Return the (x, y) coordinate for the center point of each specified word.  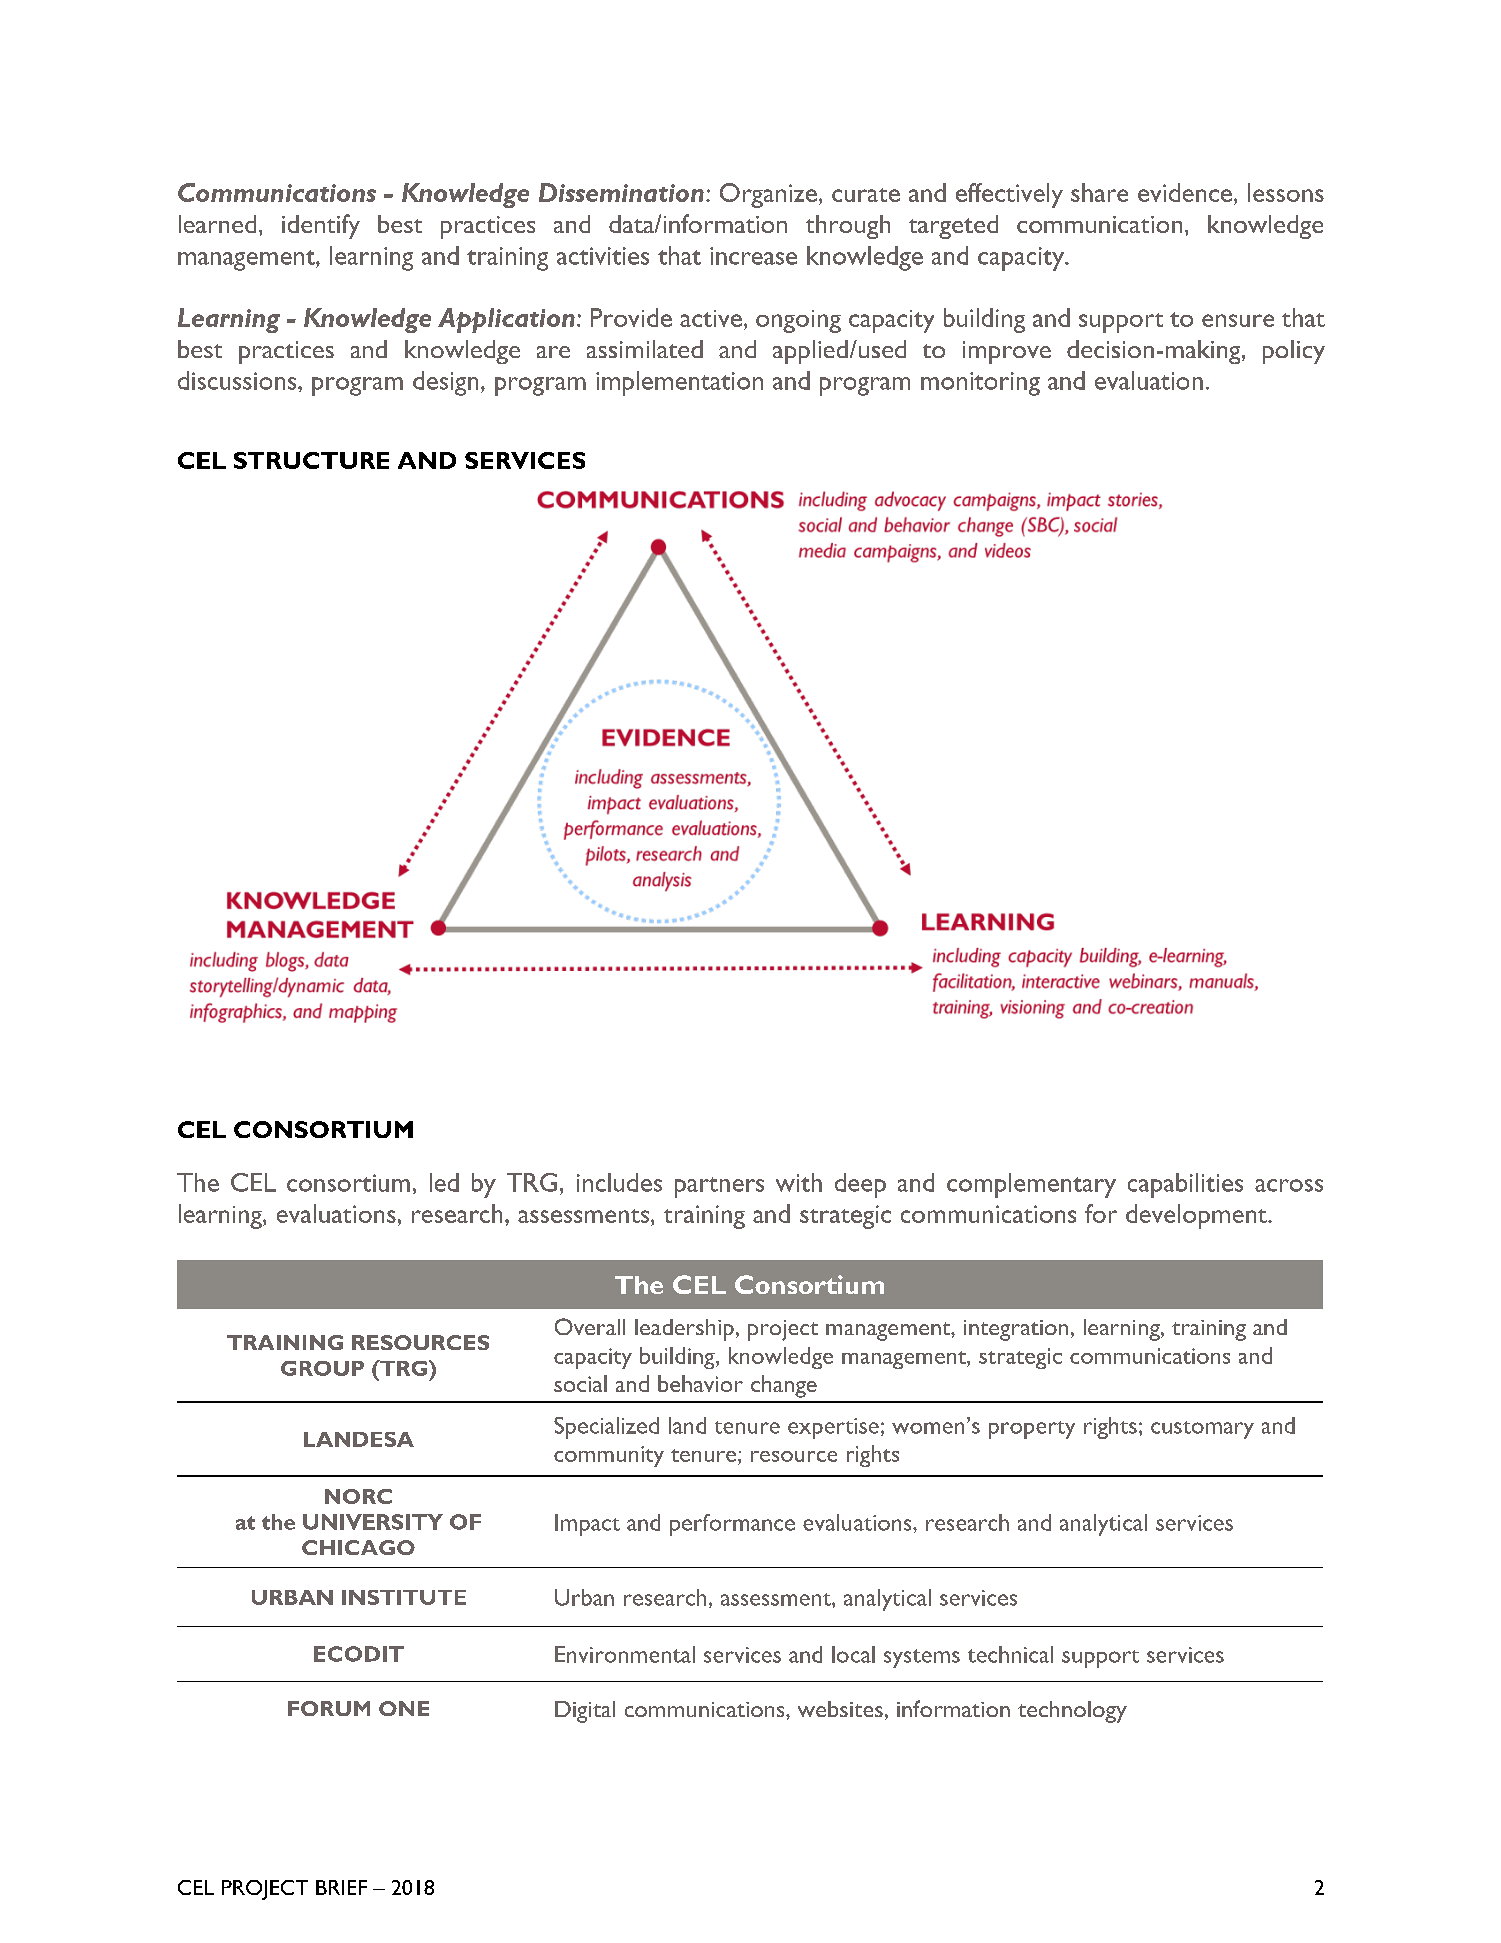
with (799, 1182)
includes (619, 1182)
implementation (679, 383)
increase (753, 256)
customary (1202, 1430)
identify (321, 226)
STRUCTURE (311, 460)
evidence (1185, 192)
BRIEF (341, 1887)
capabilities (1185, 1185)
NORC (358, 1496)
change (784, 1386)
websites (840, 1709)
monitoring (980, 384)
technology (1072, 1712)
